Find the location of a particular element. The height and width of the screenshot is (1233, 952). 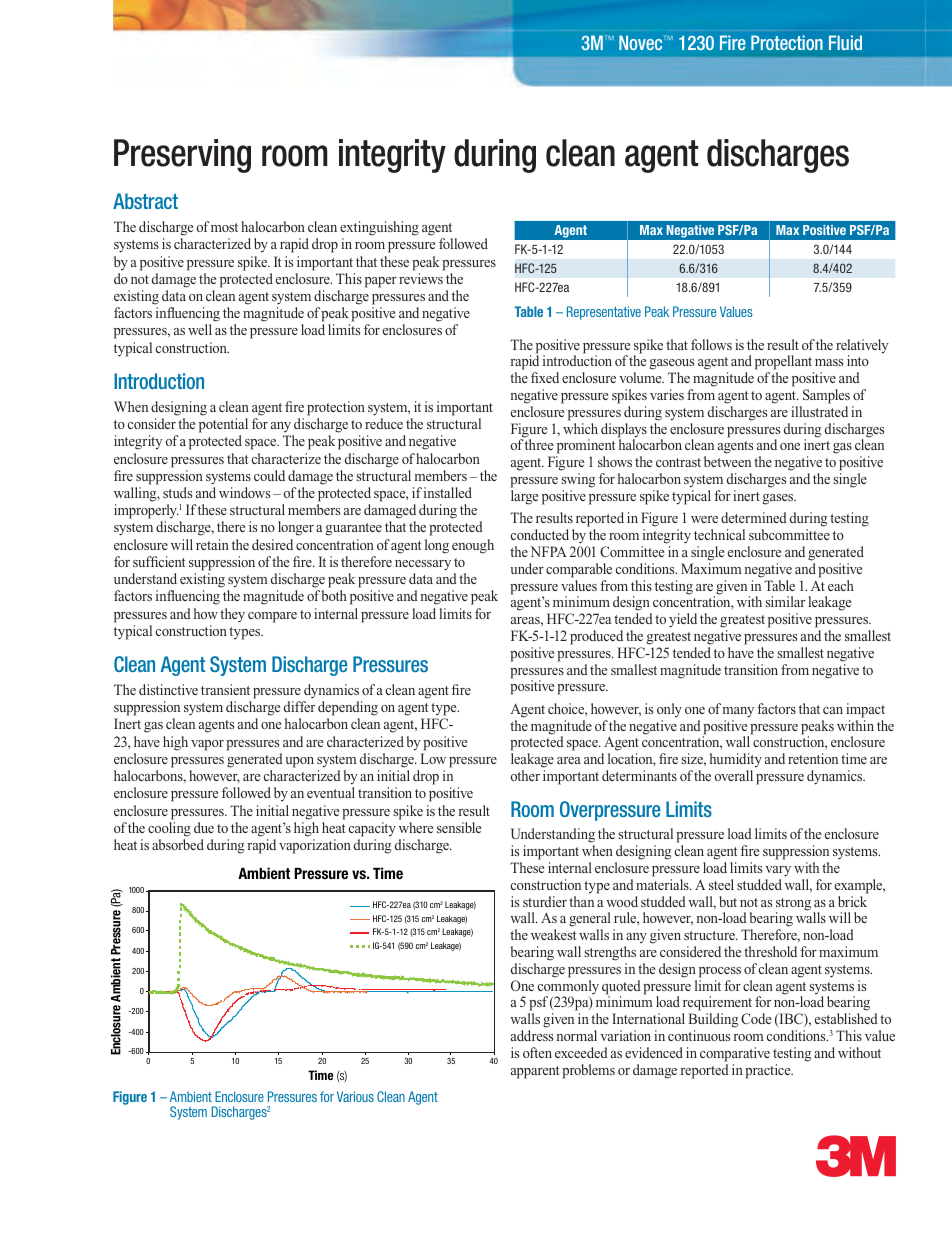

Various is located at coordinates (355, 1096).
